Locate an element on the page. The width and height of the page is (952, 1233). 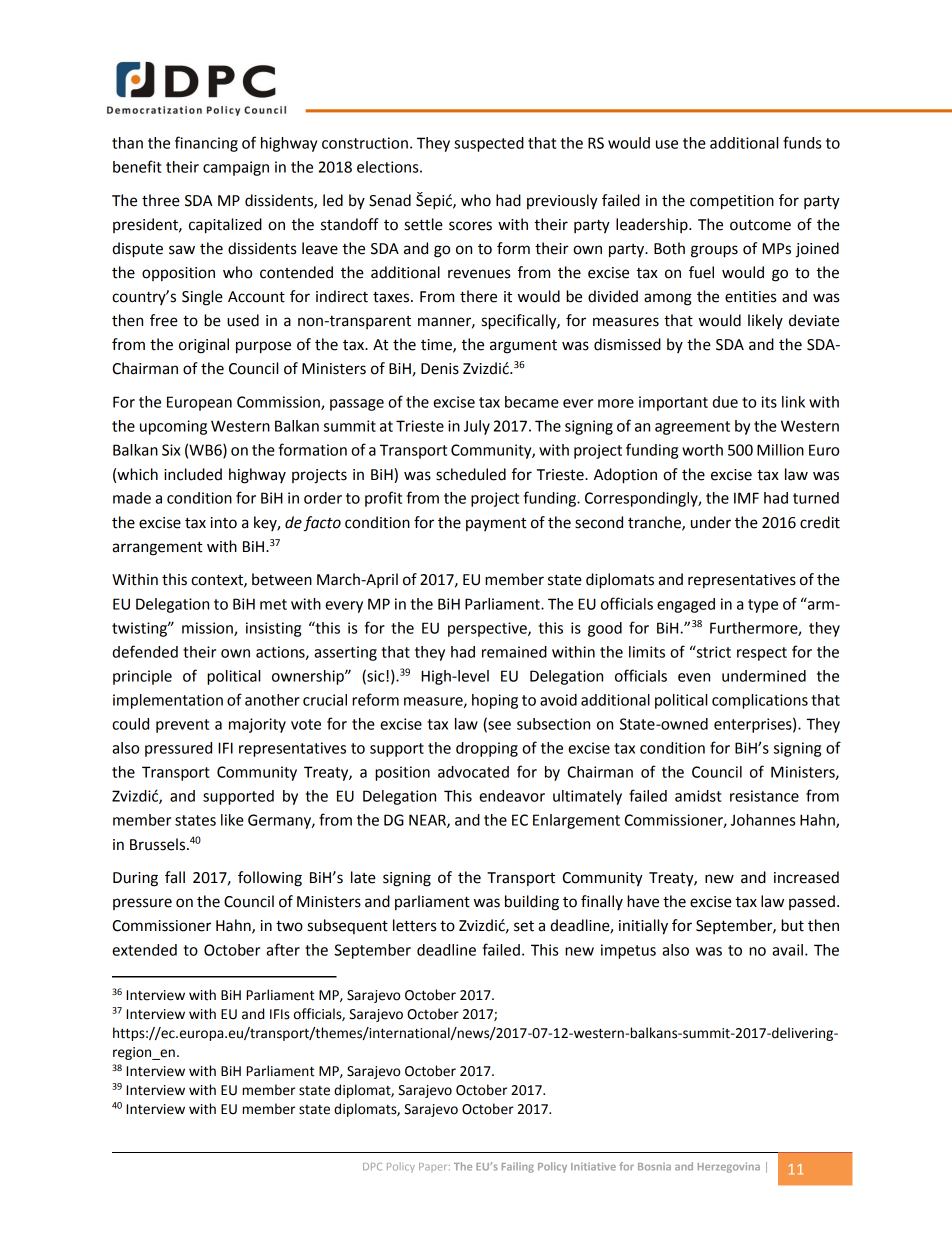
campaign is located at coordinates (236, 168).
